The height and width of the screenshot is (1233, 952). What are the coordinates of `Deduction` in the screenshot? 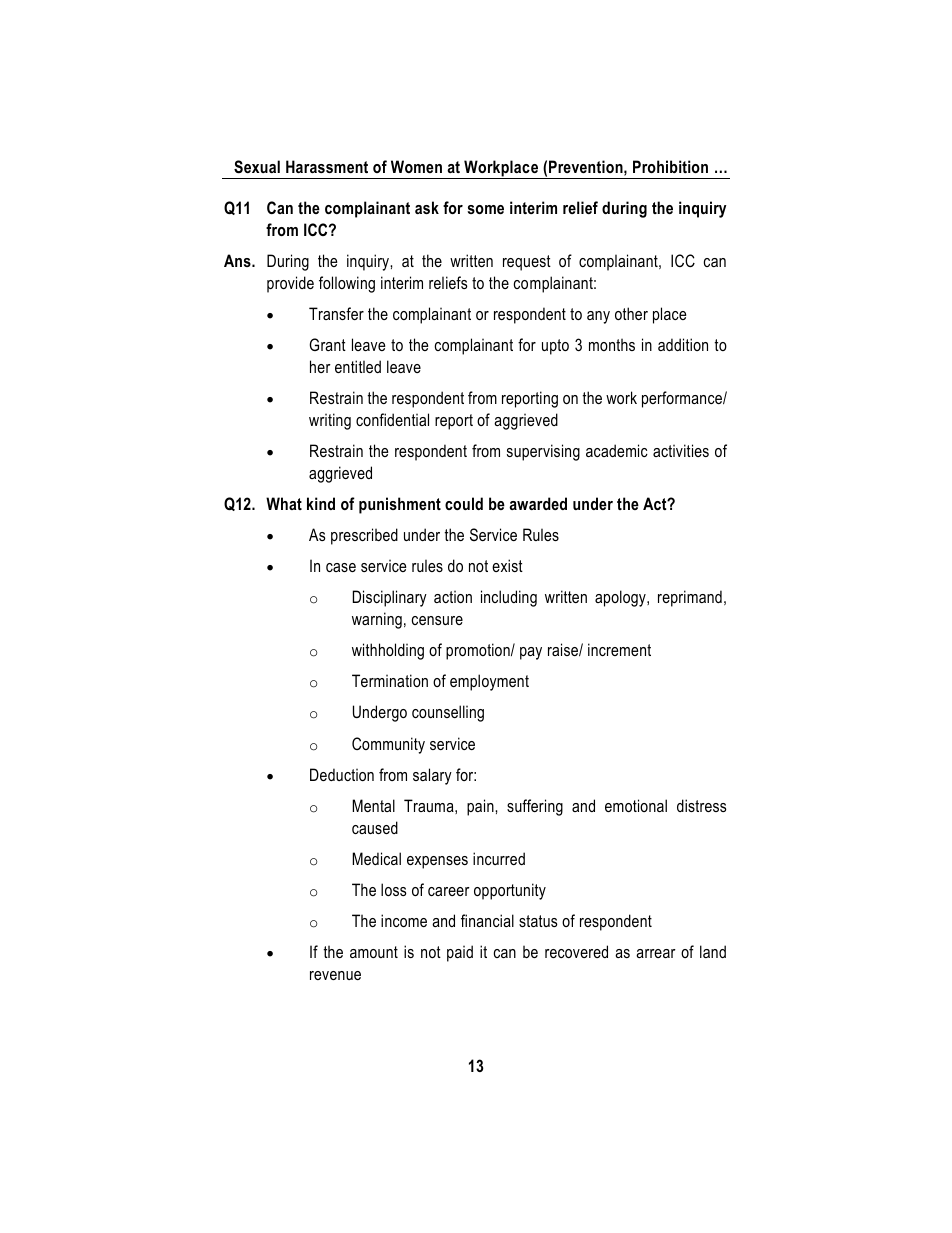 It's located at (342, 774).
